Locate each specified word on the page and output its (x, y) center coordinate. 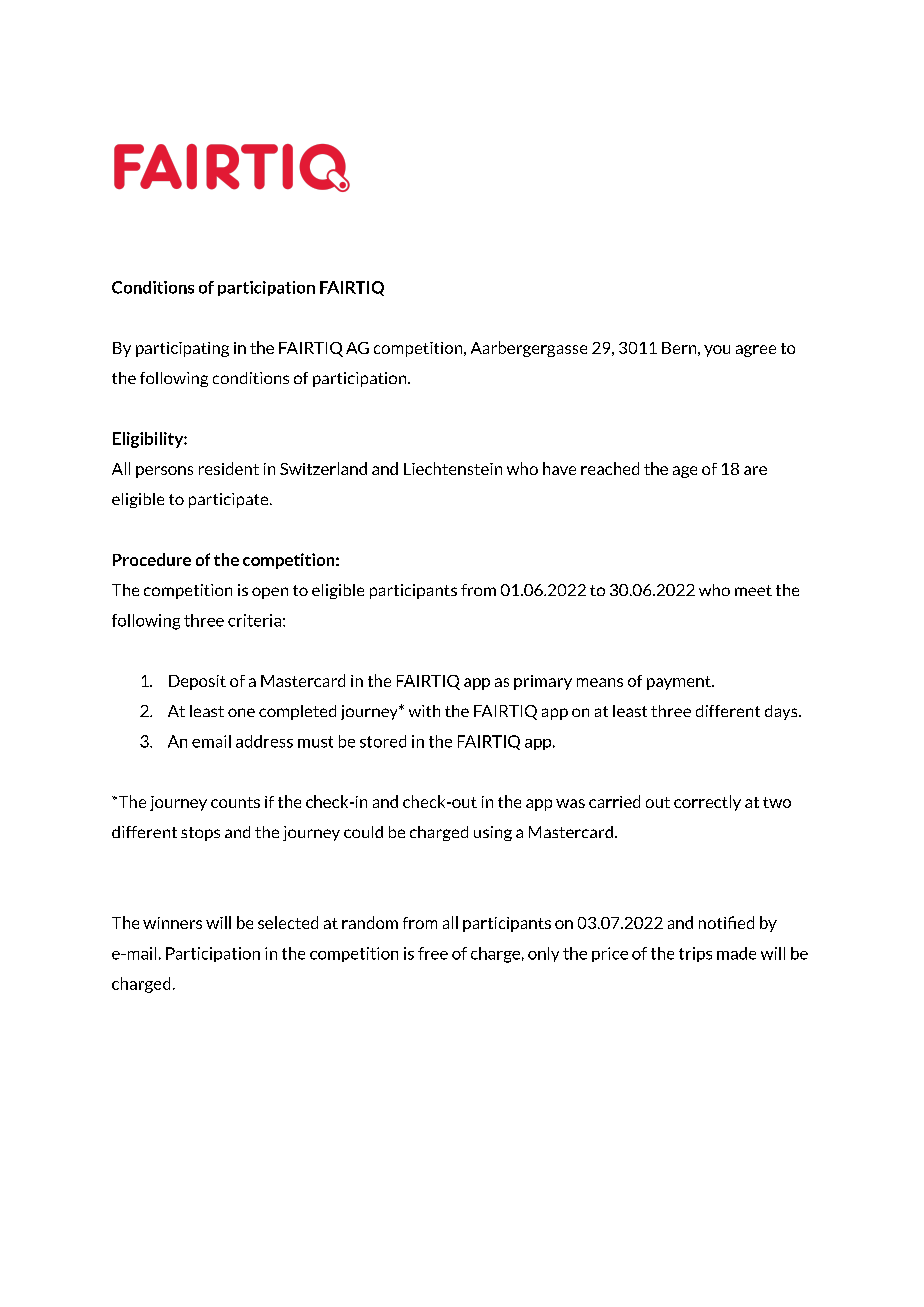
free (433, 953)
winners (172, 923)
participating (182, 349)
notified (726, 922)
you (717, 351)
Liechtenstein (453, 468)
